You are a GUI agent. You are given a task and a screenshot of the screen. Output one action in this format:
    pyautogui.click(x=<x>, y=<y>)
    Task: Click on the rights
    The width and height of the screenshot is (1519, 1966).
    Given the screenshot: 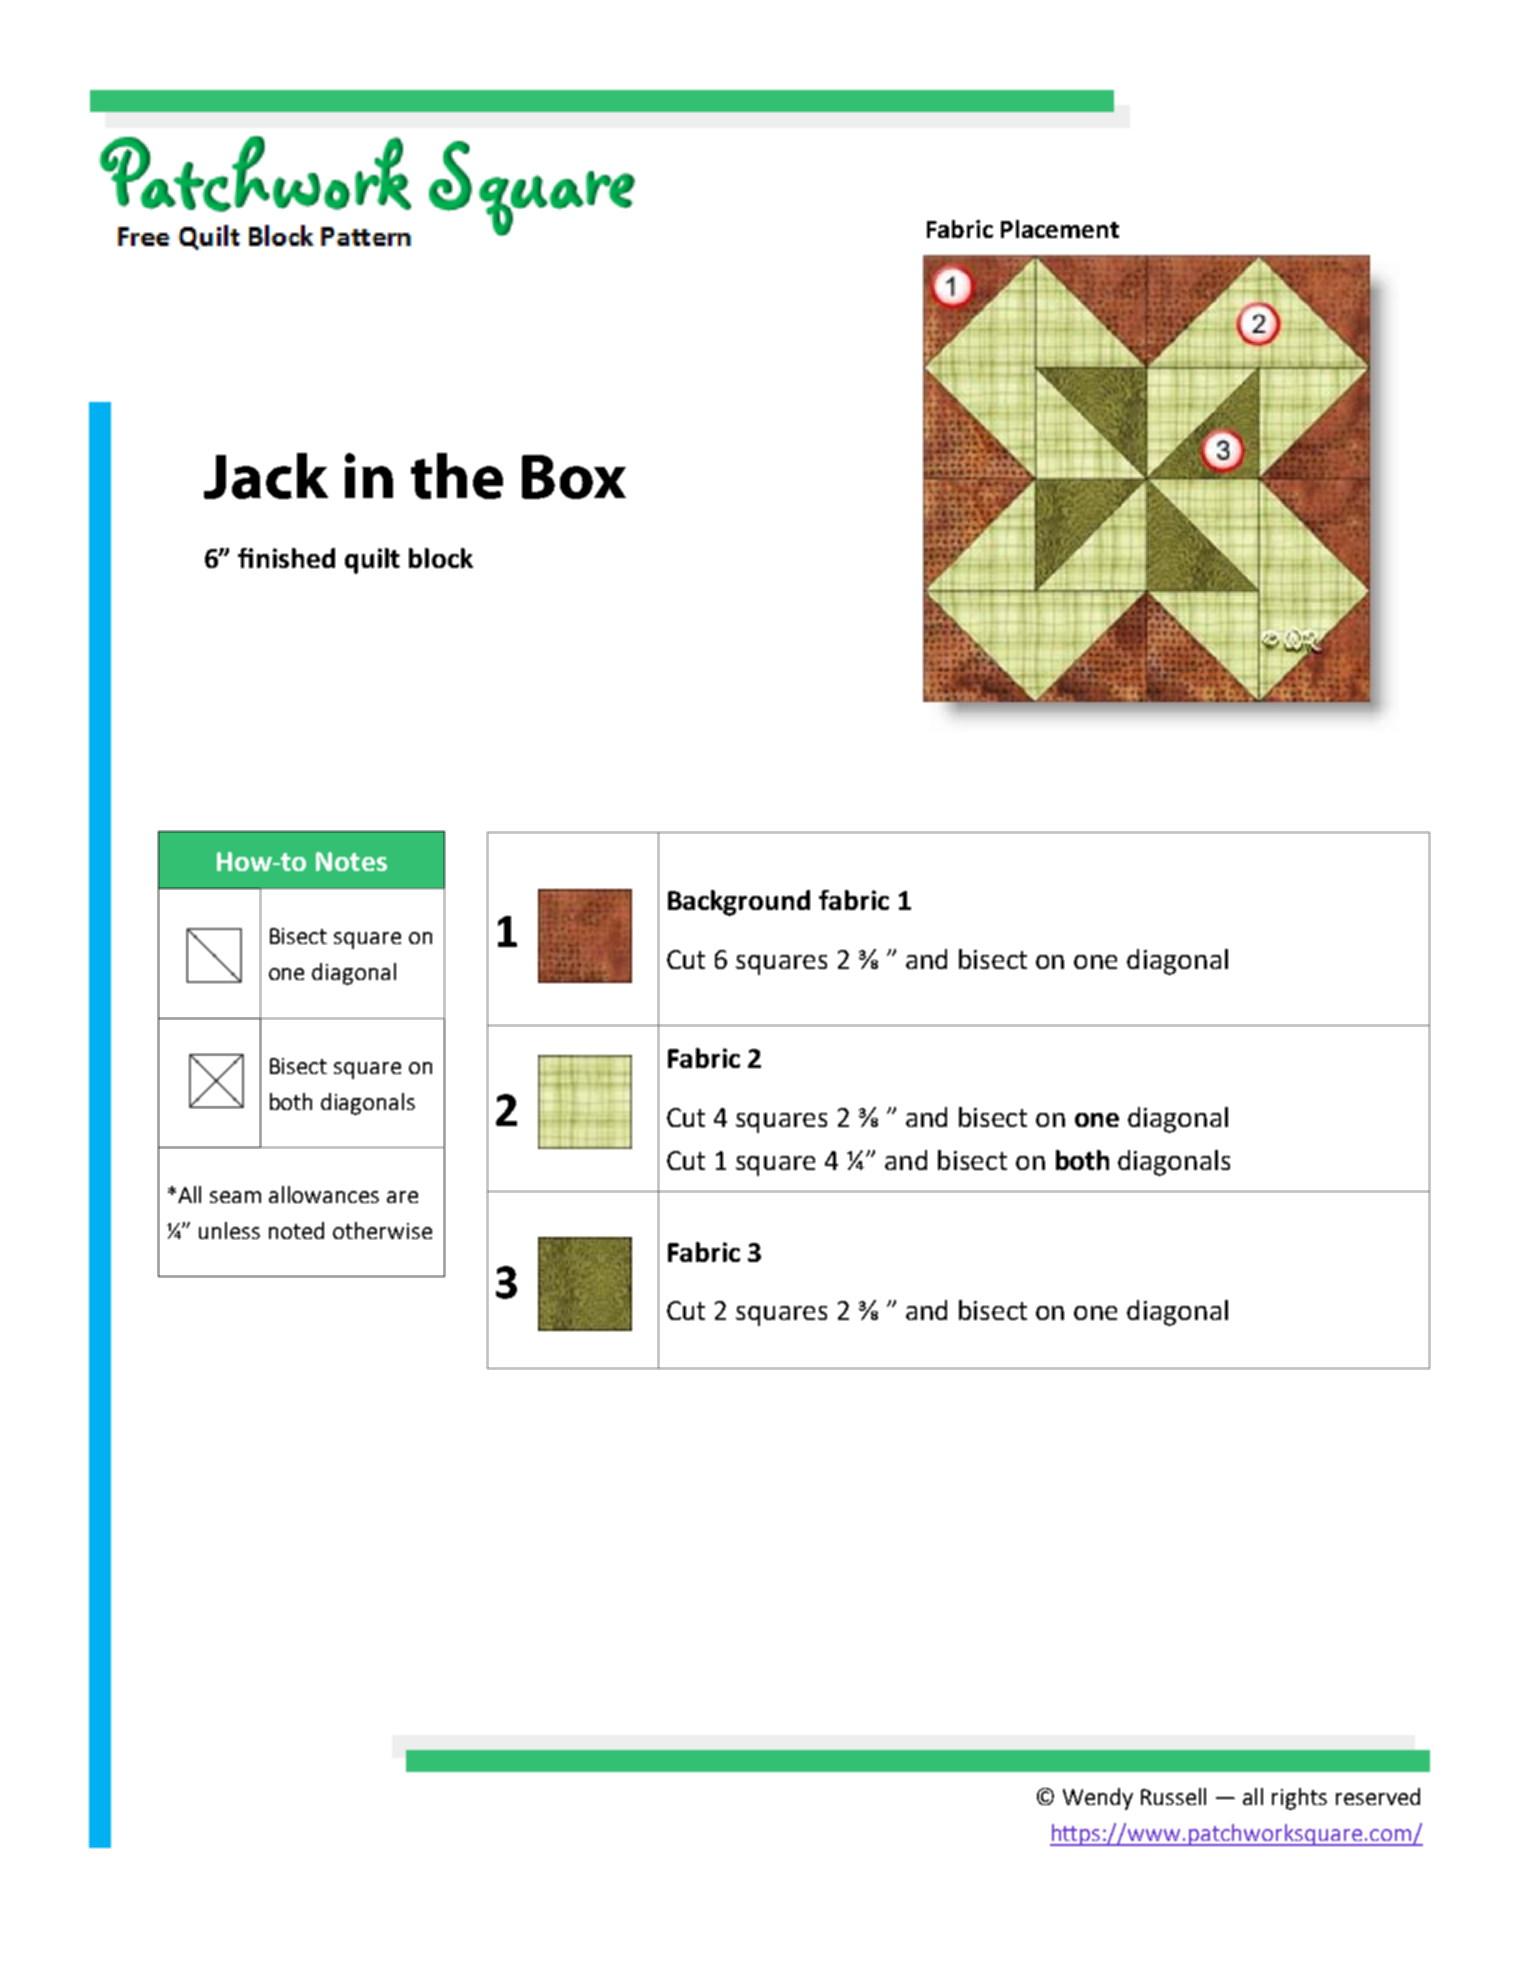 What is the action you would take?
    pyautogui.click(x=1299, y=1799)
